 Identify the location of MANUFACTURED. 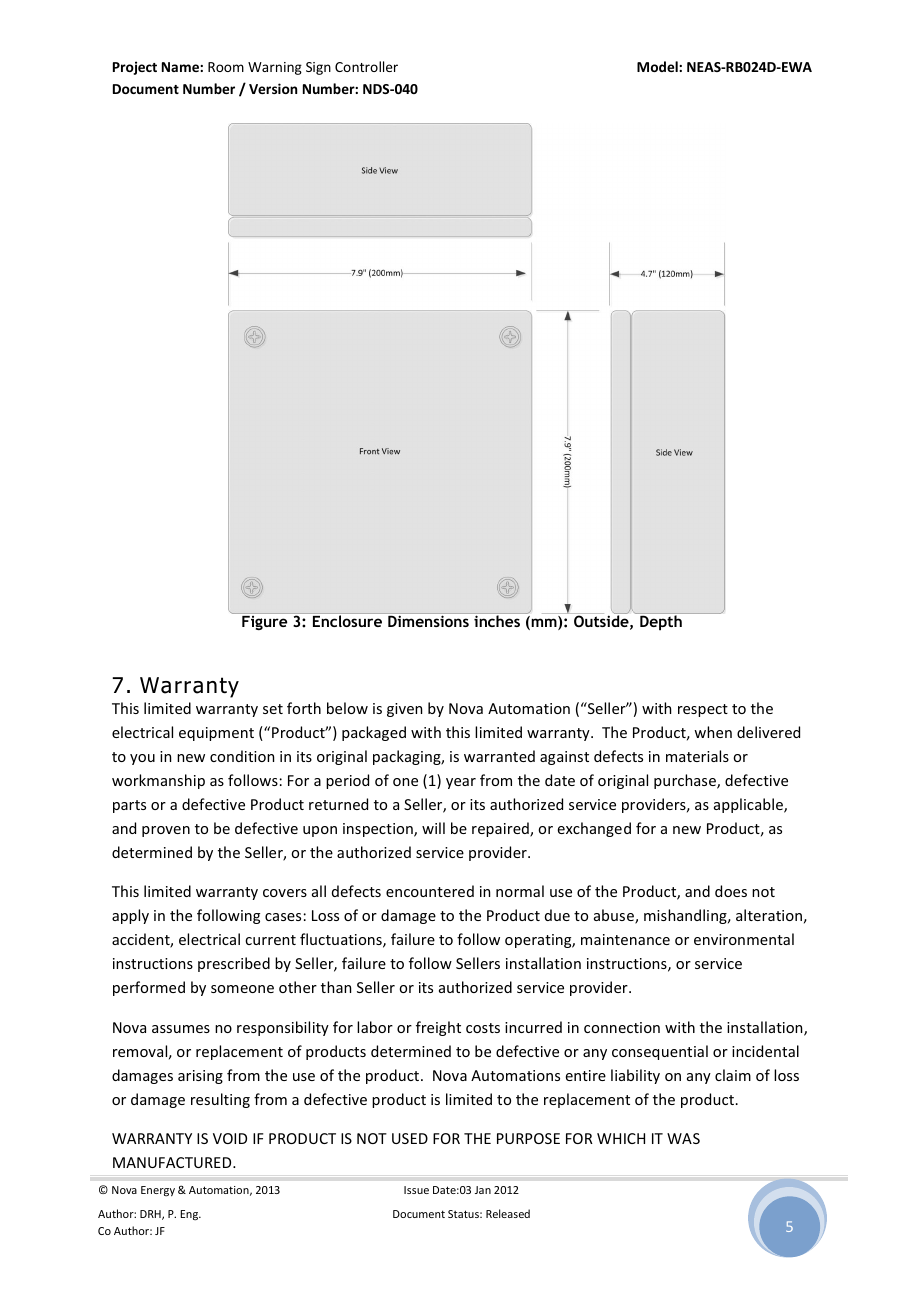
(173, 1162).
